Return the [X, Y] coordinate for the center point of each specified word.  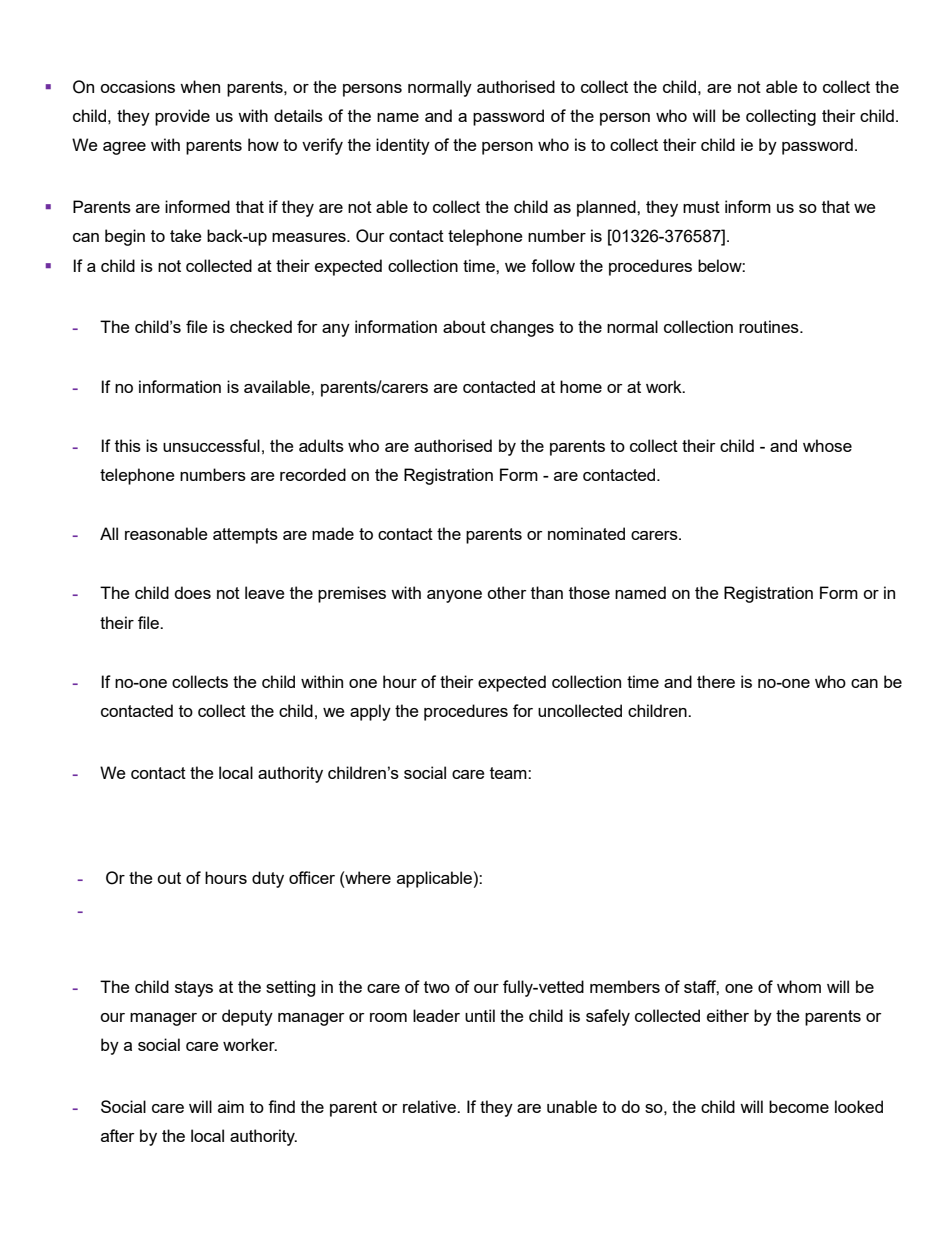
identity [403, 146]
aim [231, 1106]
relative [430, 1106]
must [701, 207]
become [799, 1106]
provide [182, 117]
